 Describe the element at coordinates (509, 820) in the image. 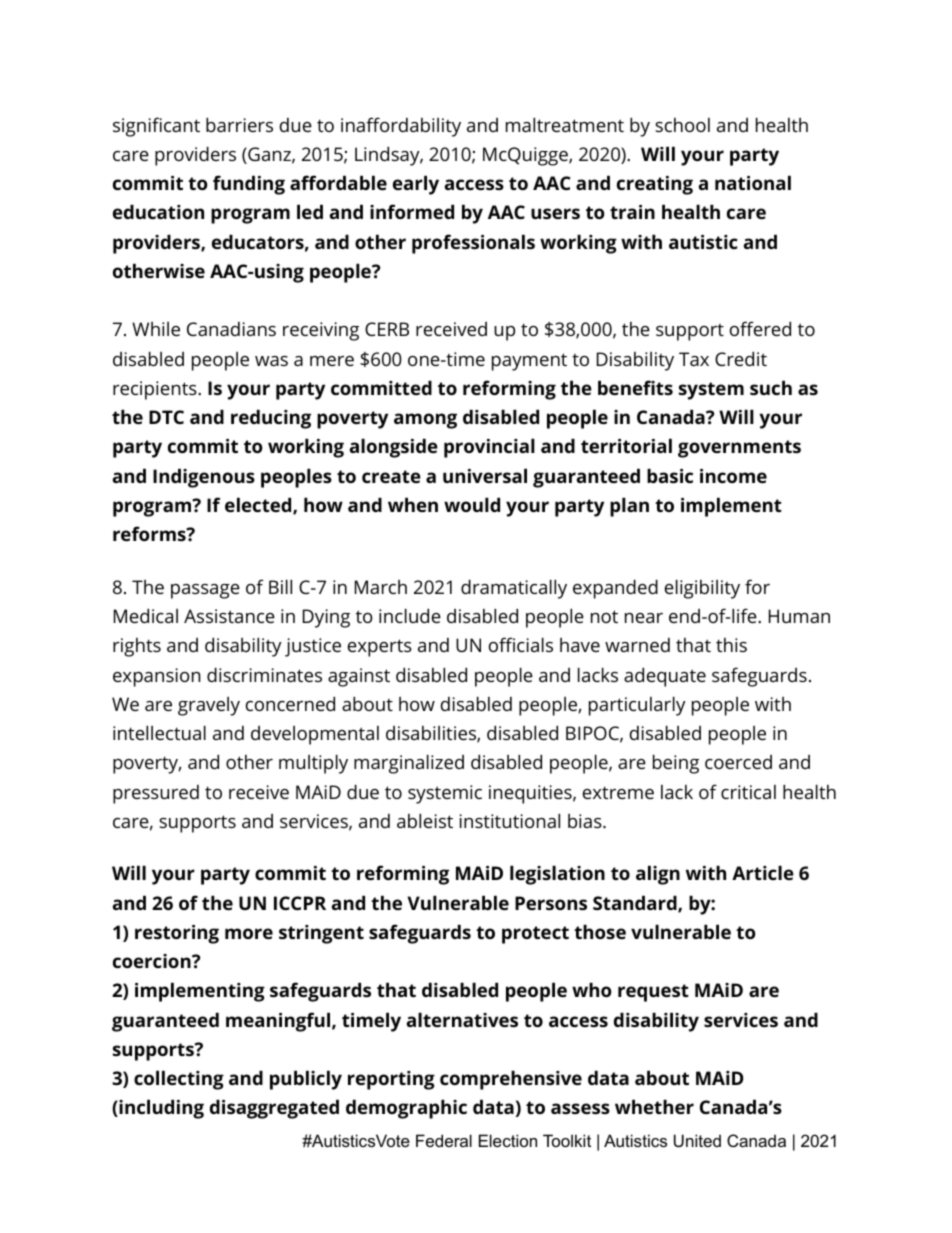

I see `institutional` at that location.
